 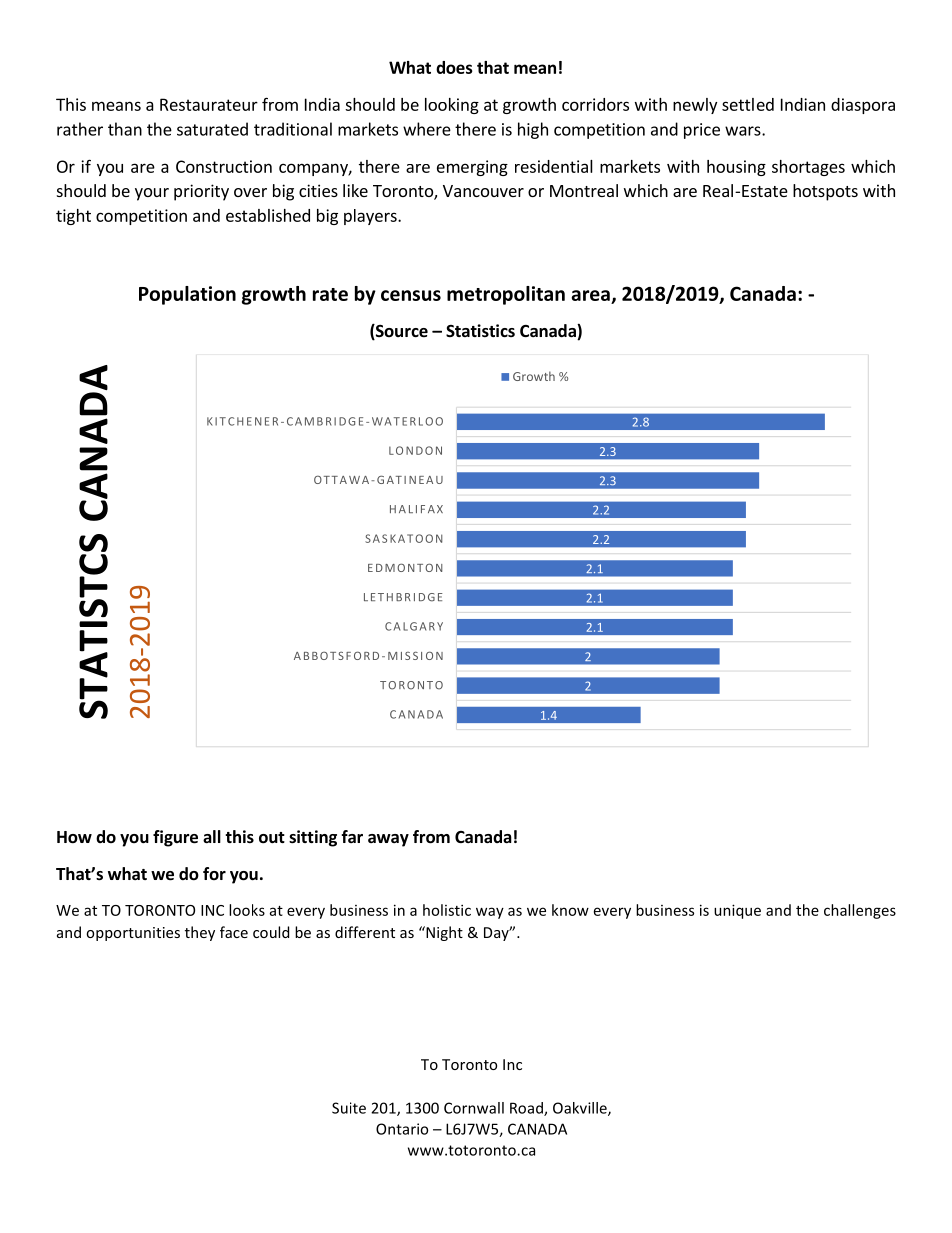 I want to click on settled, so click(x=748, y=104).
